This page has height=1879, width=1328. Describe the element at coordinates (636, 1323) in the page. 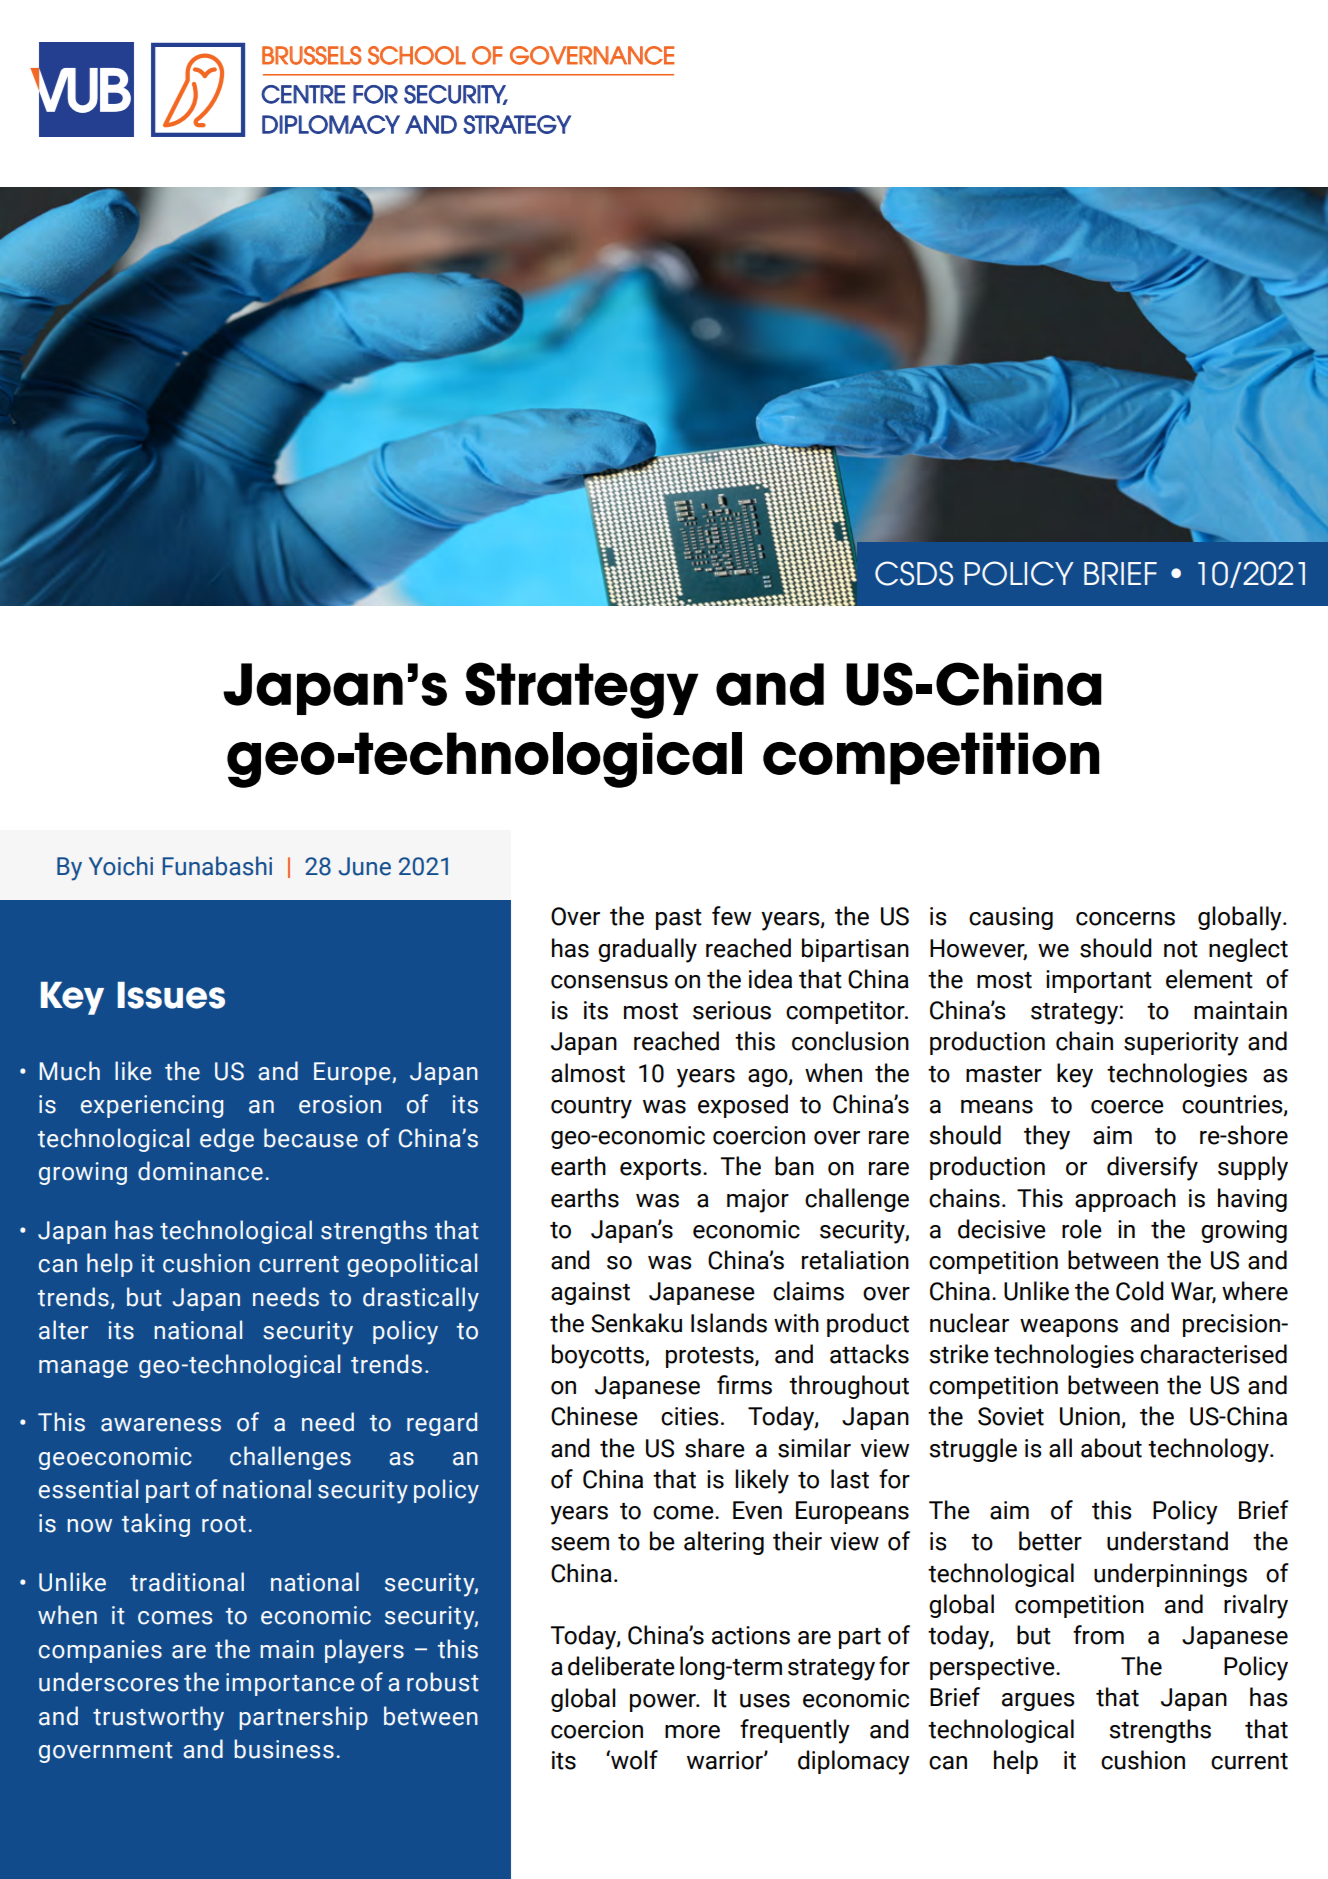

I see `Senkaku` at that location.
